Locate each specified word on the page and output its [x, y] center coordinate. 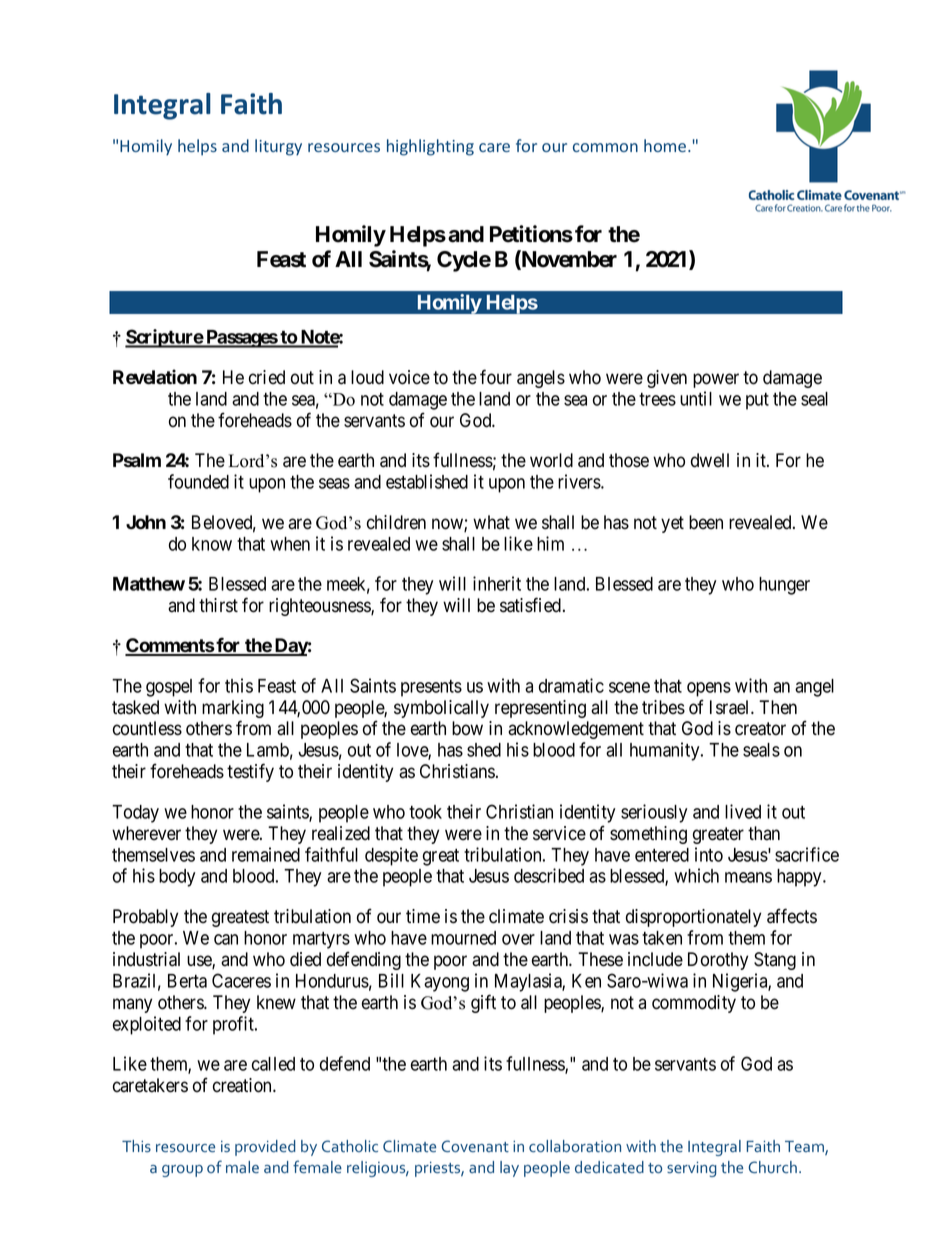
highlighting [430, 147]
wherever [146, 833]
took [425, 812]
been [706, 522]
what [491, 522]
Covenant [475, 1146]
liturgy [278, 147]
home [666, 145]
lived [743, 811]
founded [198, 481]
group [182, 1171]
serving [691, 1169]
